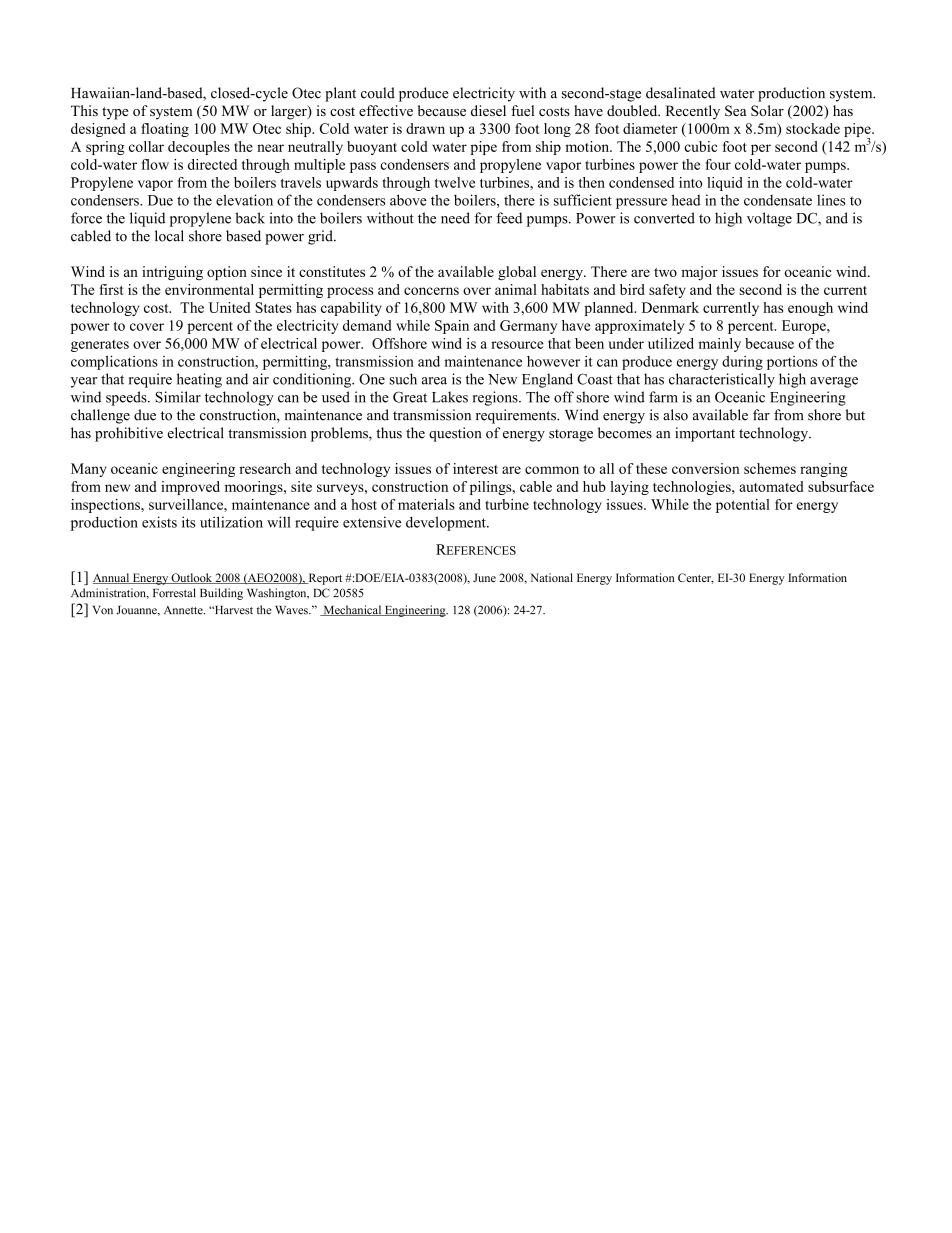 The width and height of the document is (952, 1233). Describe the element at coordinates (488, 110) in the document. I see `diesel` at that location.
